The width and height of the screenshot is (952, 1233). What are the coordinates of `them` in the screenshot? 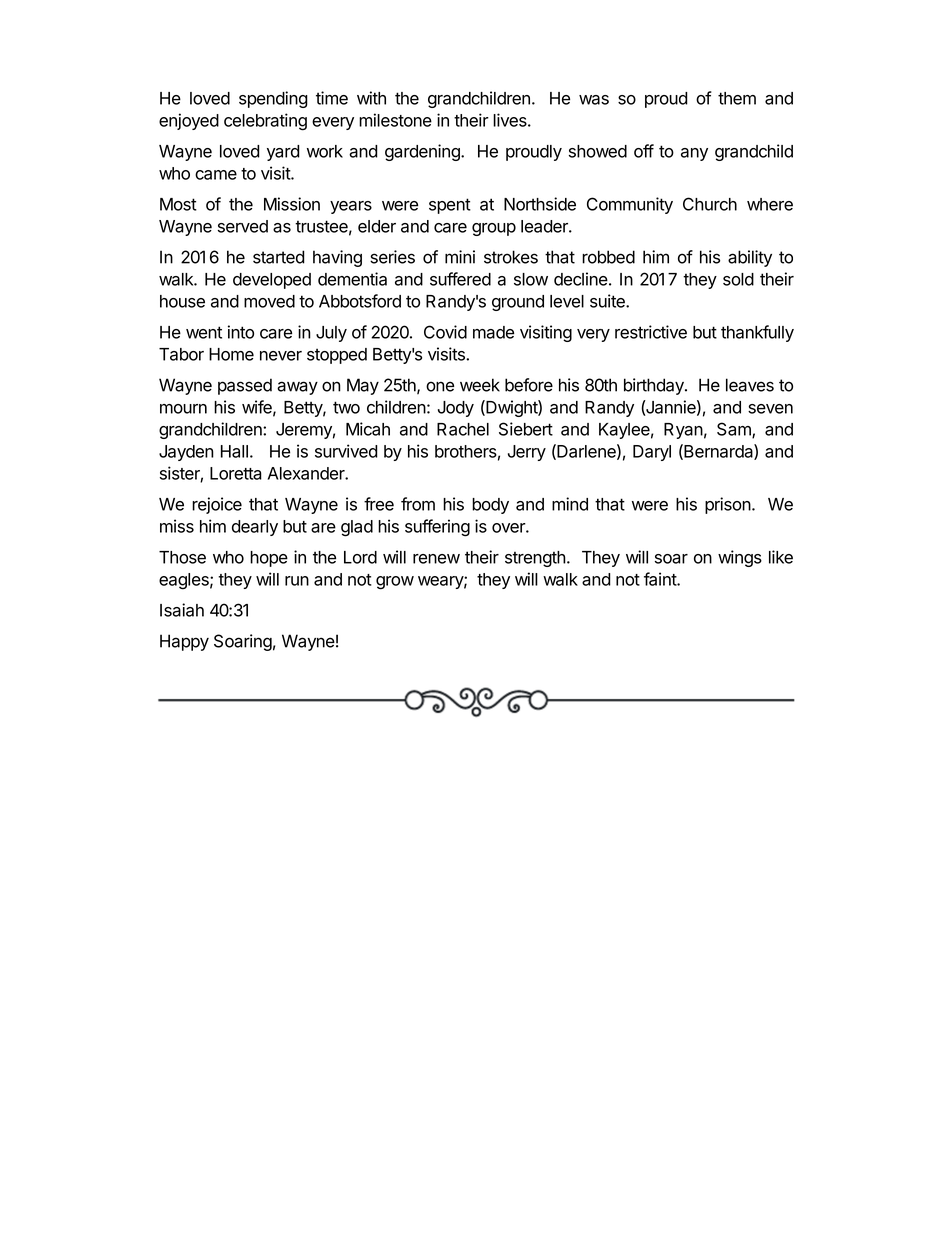 It's located at (737, 98).
